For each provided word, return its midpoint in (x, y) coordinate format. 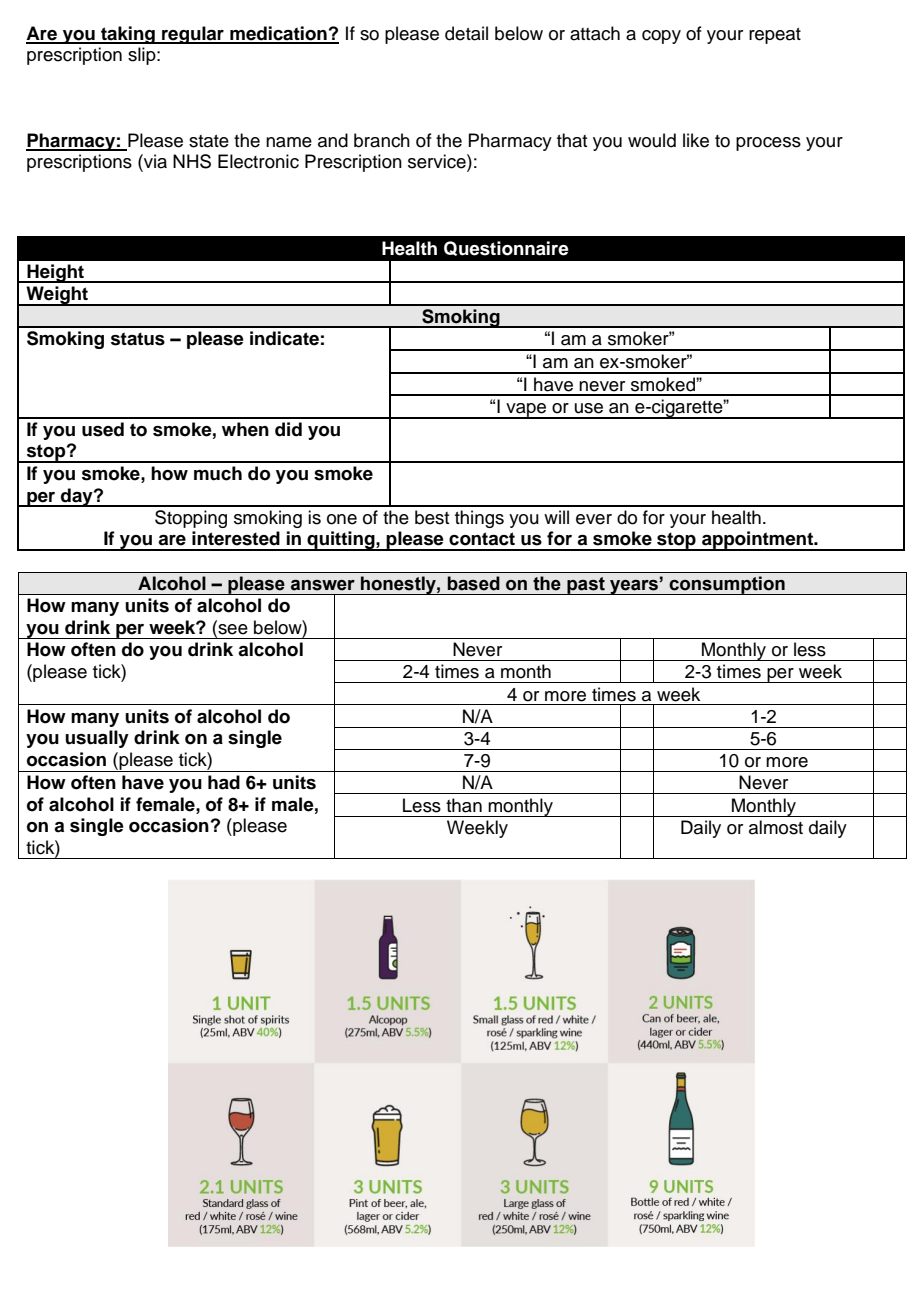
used (103, 429)
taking (128, 35)
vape (526, 411)
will (556, 517)
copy (661, 37)
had (224, 782)
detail (466, 33)
